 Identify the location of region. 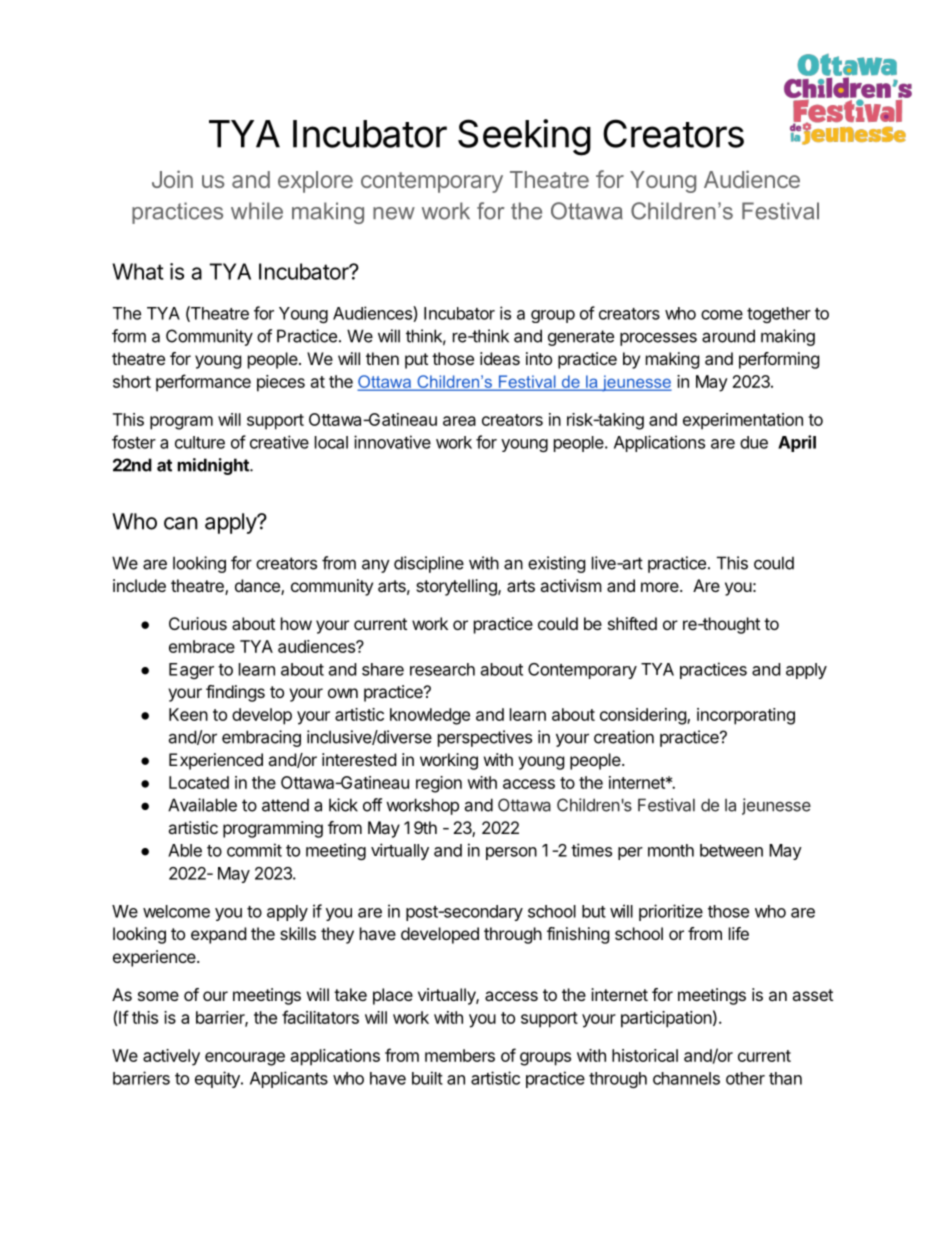
(439, 784).
